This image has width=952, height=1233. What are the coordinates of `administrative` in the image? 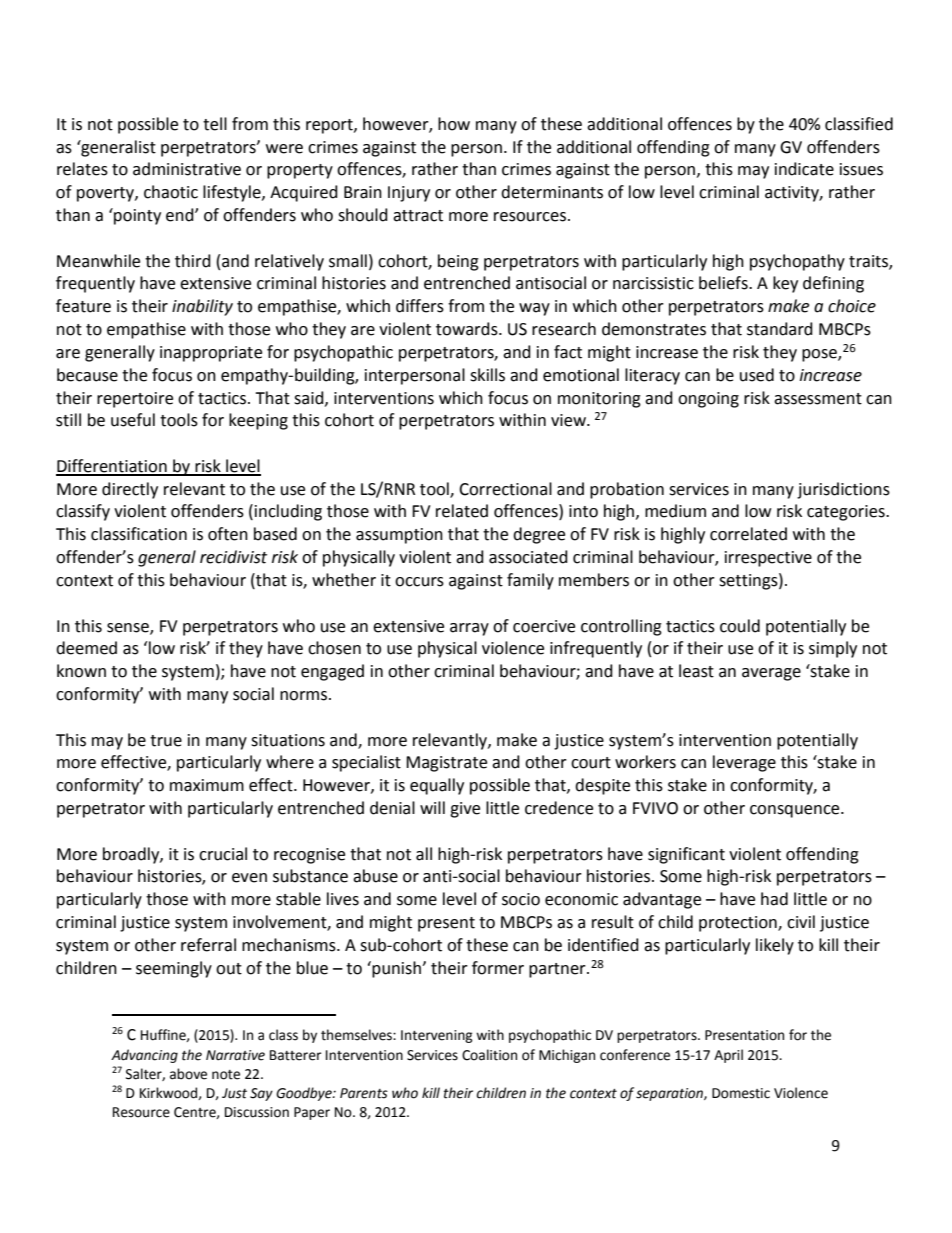 It's located at (187, 169).
